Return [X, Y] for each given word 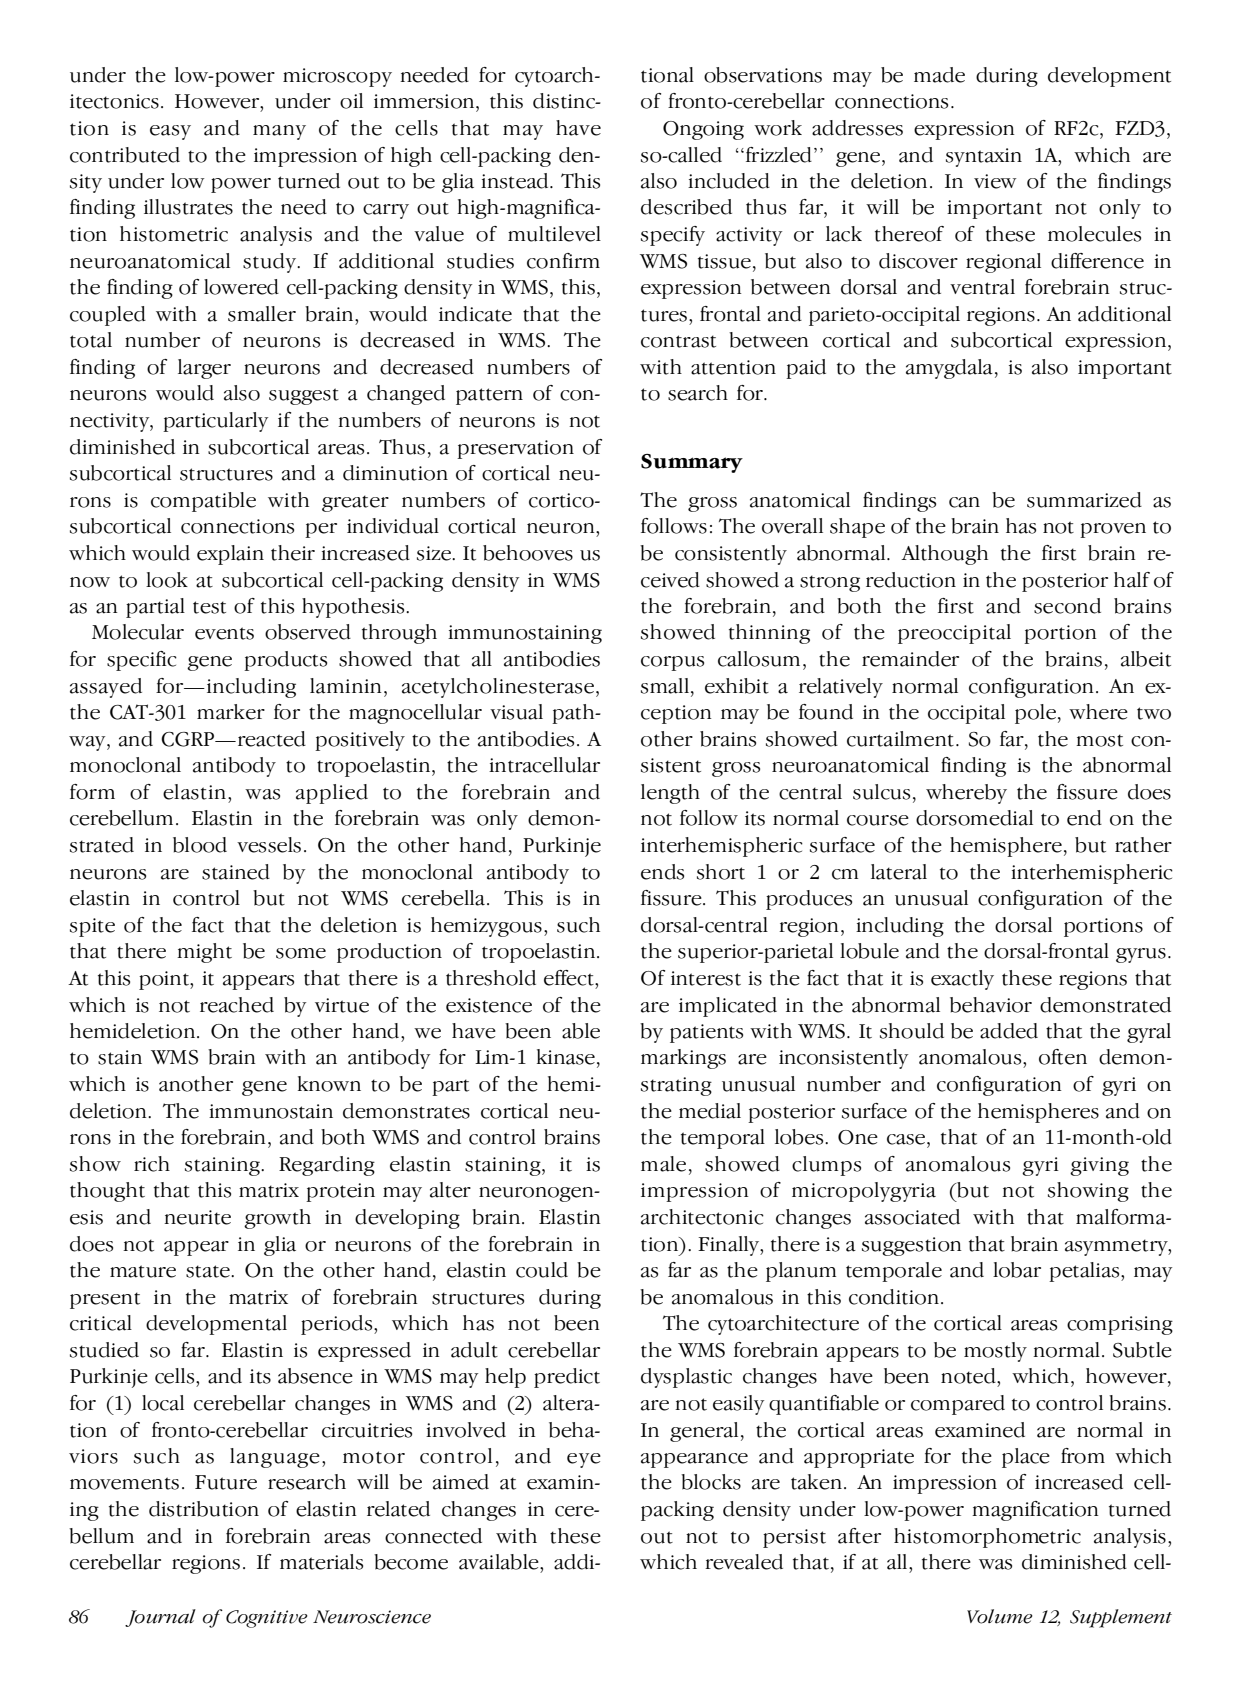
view [995, 181]
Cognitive [267, 1619]
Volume [1000, 1616]
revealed [744, 1562]
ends [662, 872]
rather [1143, 845]
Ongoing [703, 130]
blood [200, 845]
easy [170, 132]
